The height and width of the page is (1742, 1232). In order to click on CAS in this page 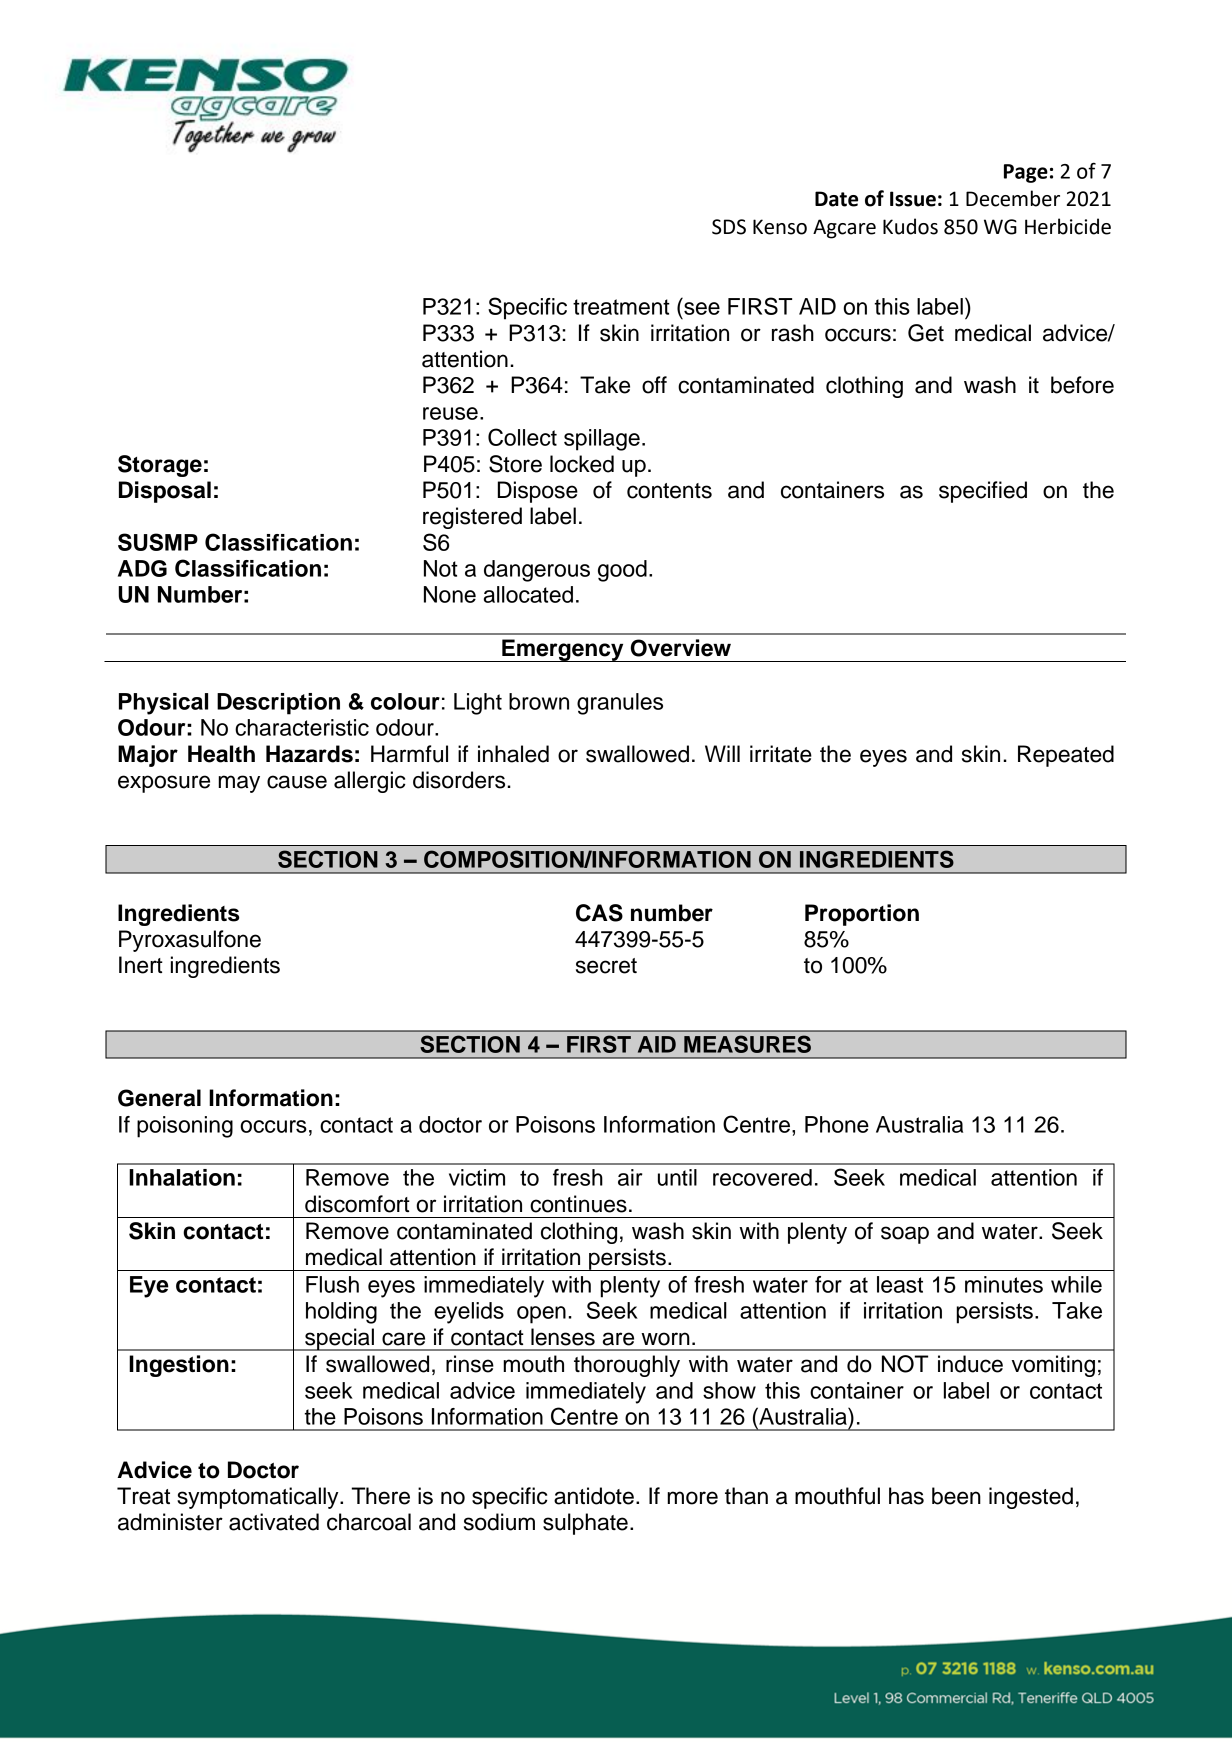, I will do `click(599, 913)`.
